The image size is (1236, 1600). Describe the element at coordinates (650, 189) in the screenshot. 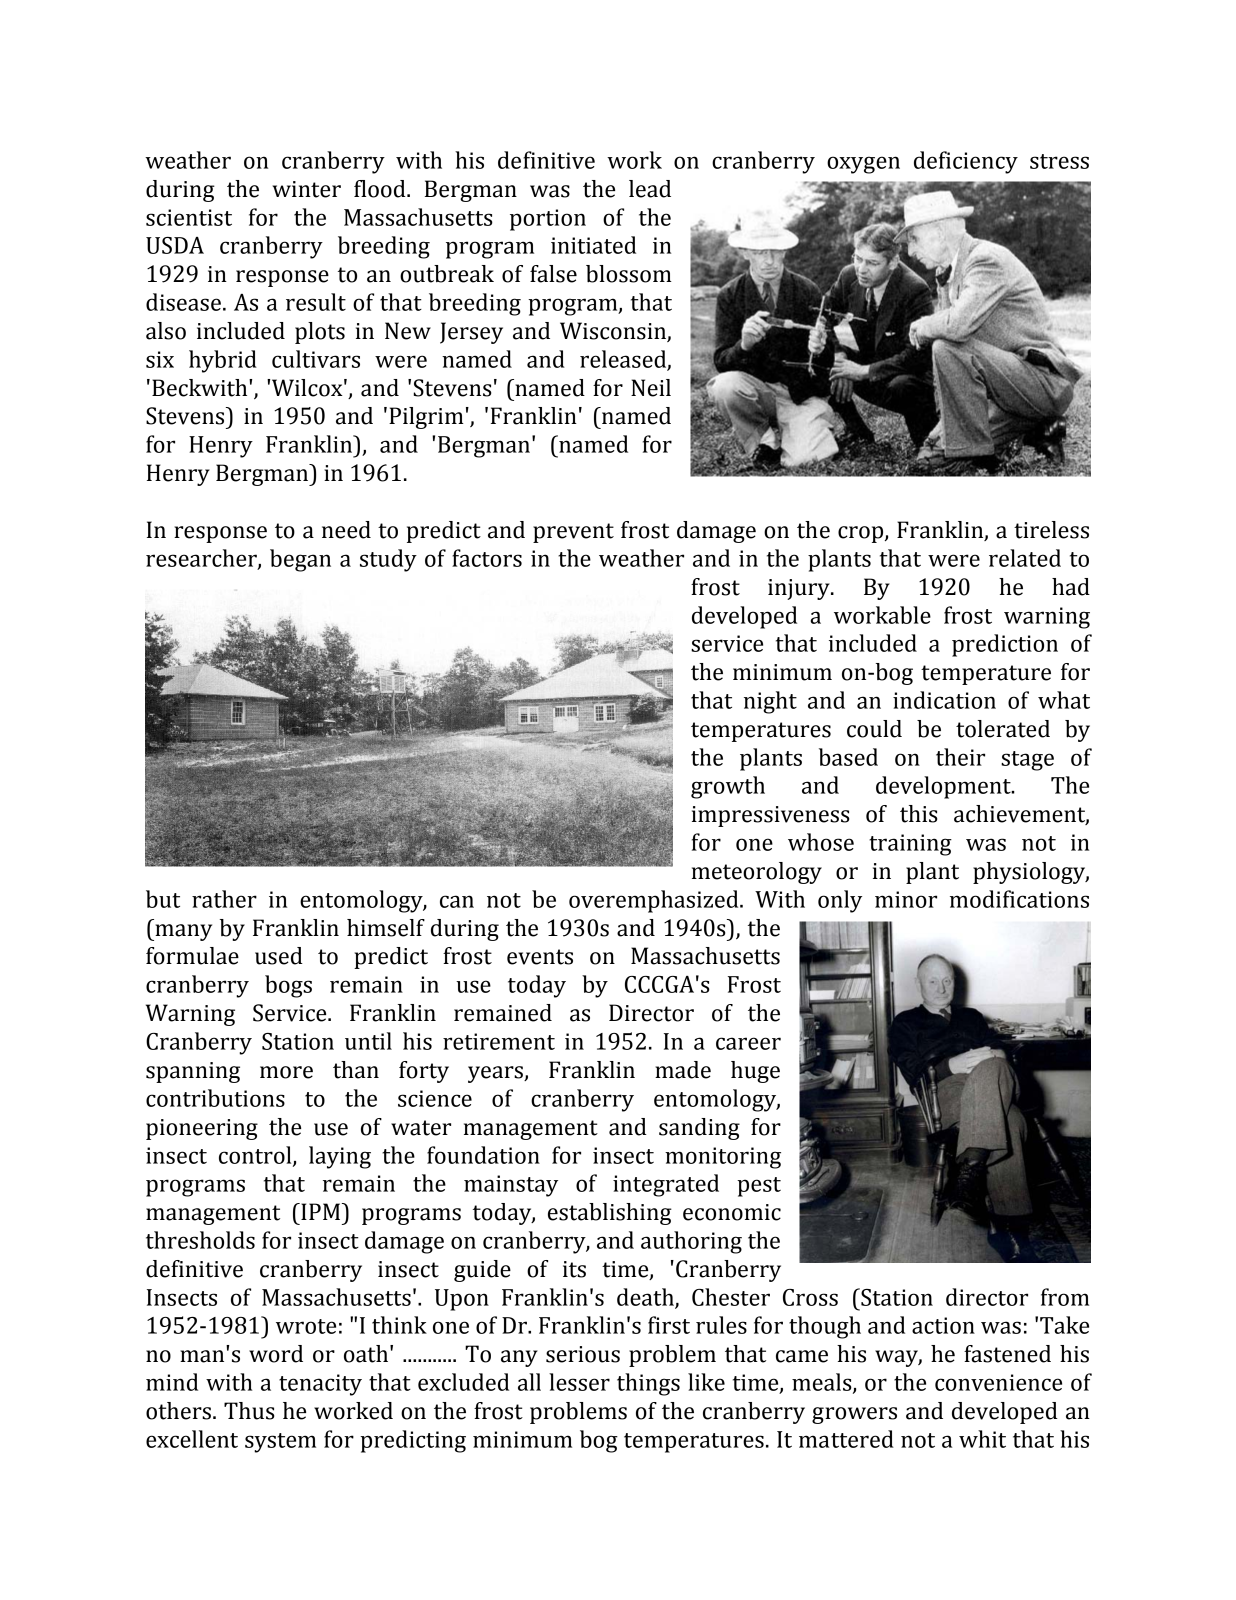

I see `lead` at that location.
